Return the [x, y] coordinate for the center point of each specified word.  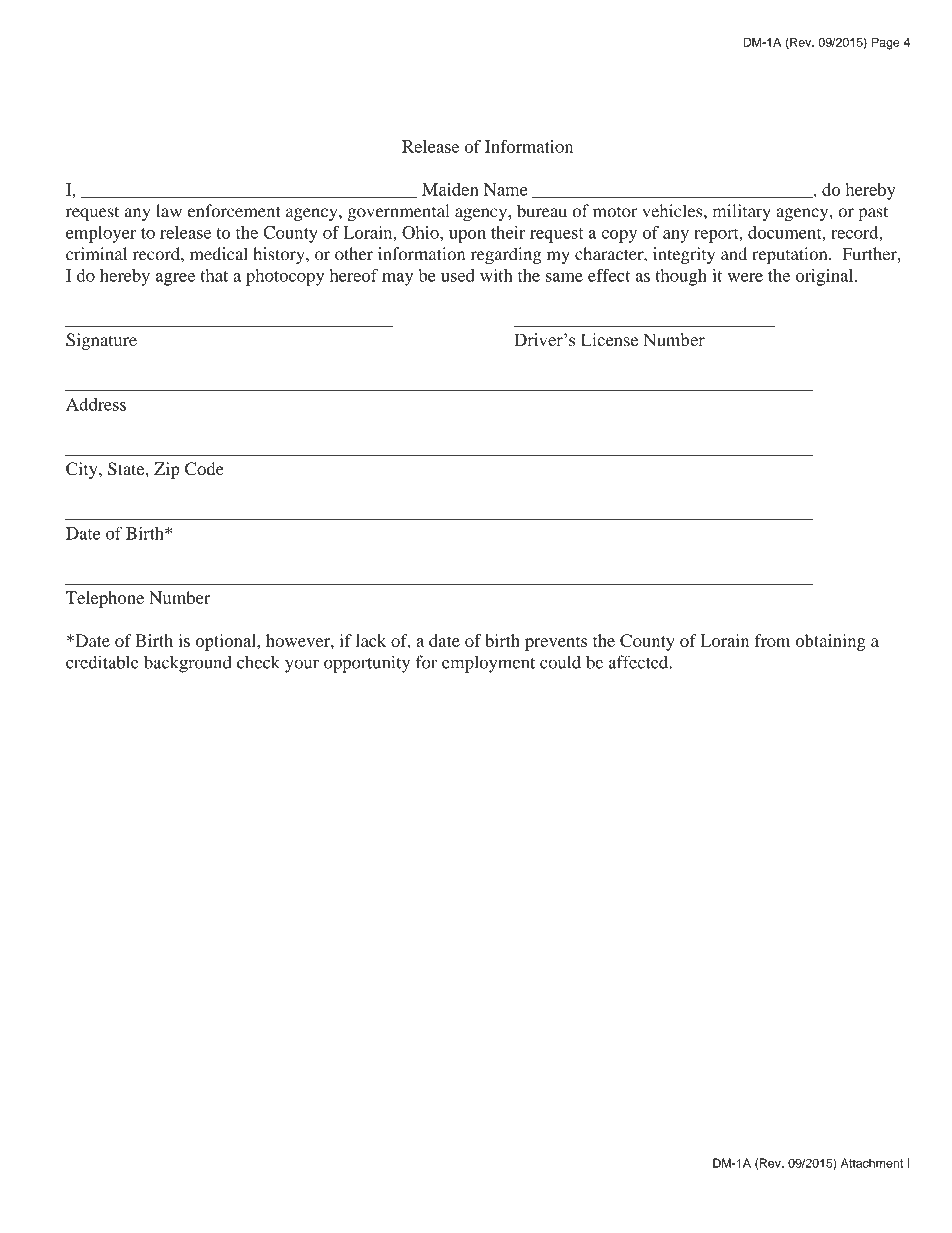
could [560, 662]
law [169, 211]
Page [886, 43]
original [826, 277]
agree [175, 279]
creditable [102, 662]
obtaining [830, 642]
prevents [556, 643]
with [496, 275]
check [258, 662]
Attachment [872, 1163]
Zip [167, 470]
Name [505, 189]
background [188, 664]
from [772, 640]
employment [488, 664]
